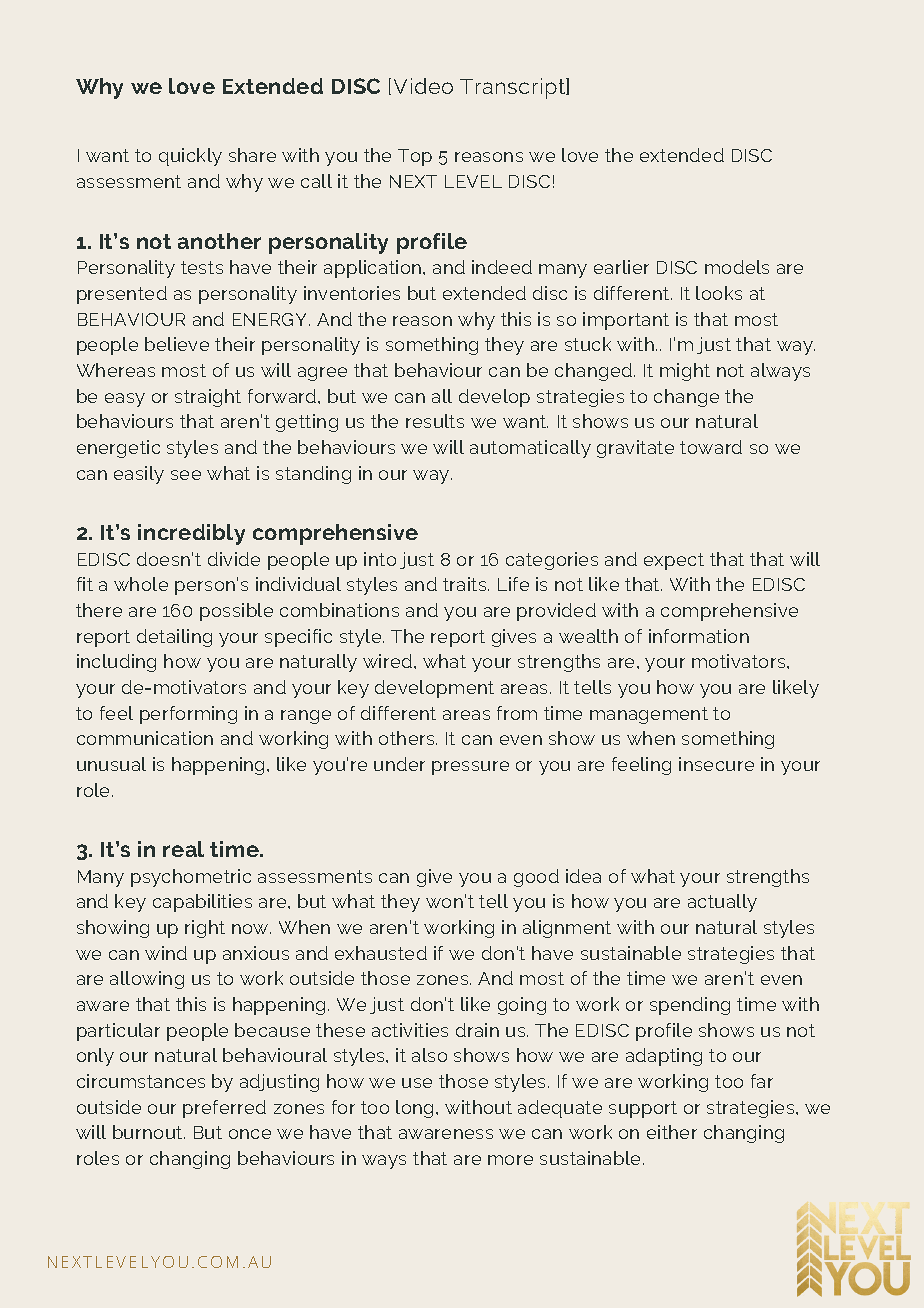 This image has width=924, height=1308. Describe the element at coordinates (149, 1132) in the image. I see `burnout` at that location.
